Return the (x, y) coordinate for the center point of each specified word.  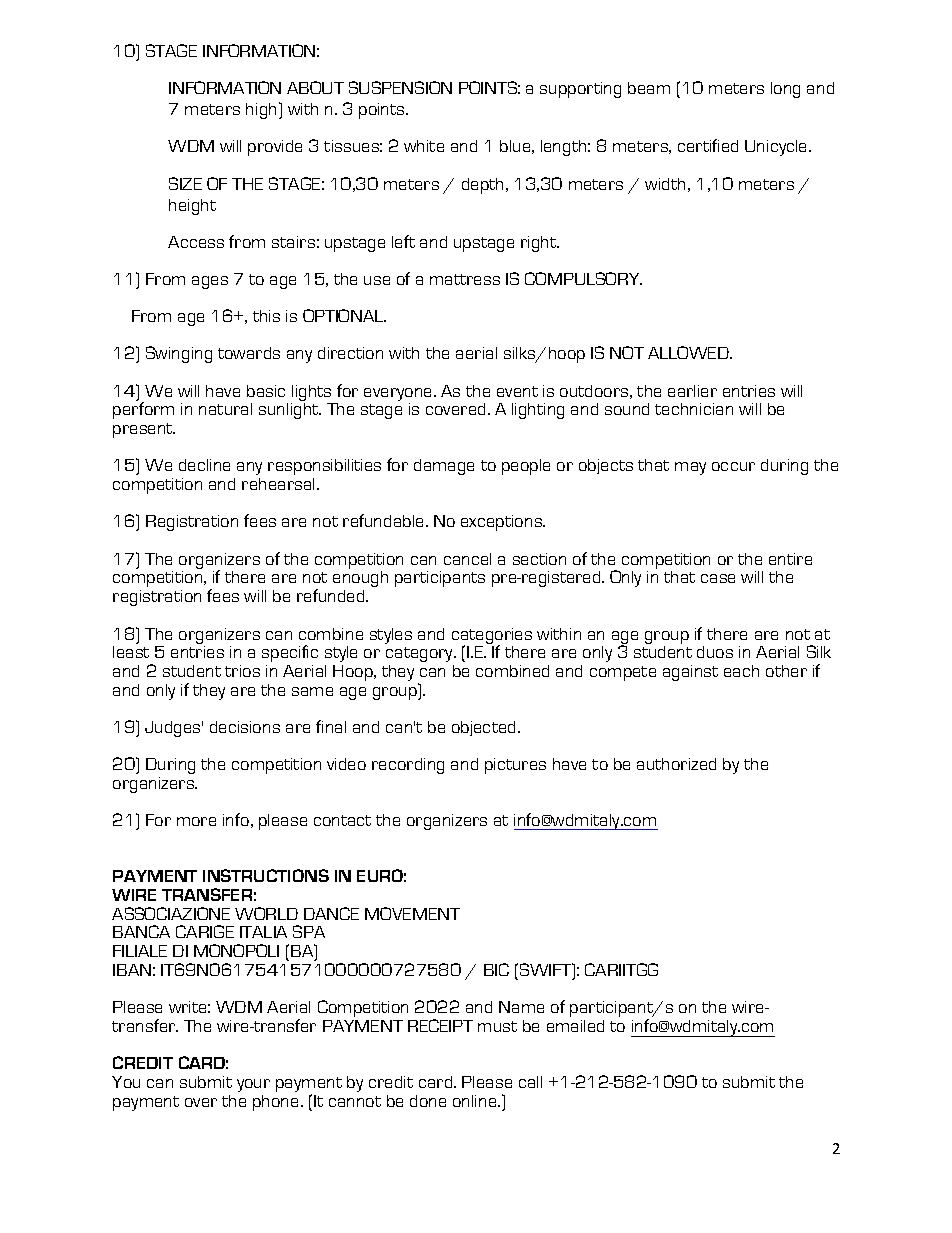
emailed (575, 1026)
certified (708, 145)
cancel (467, 559)
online (476, 1101)
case (718, 578)
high (261, 111)
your (253, 1085)
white (424, 146)
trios (242, 671)
